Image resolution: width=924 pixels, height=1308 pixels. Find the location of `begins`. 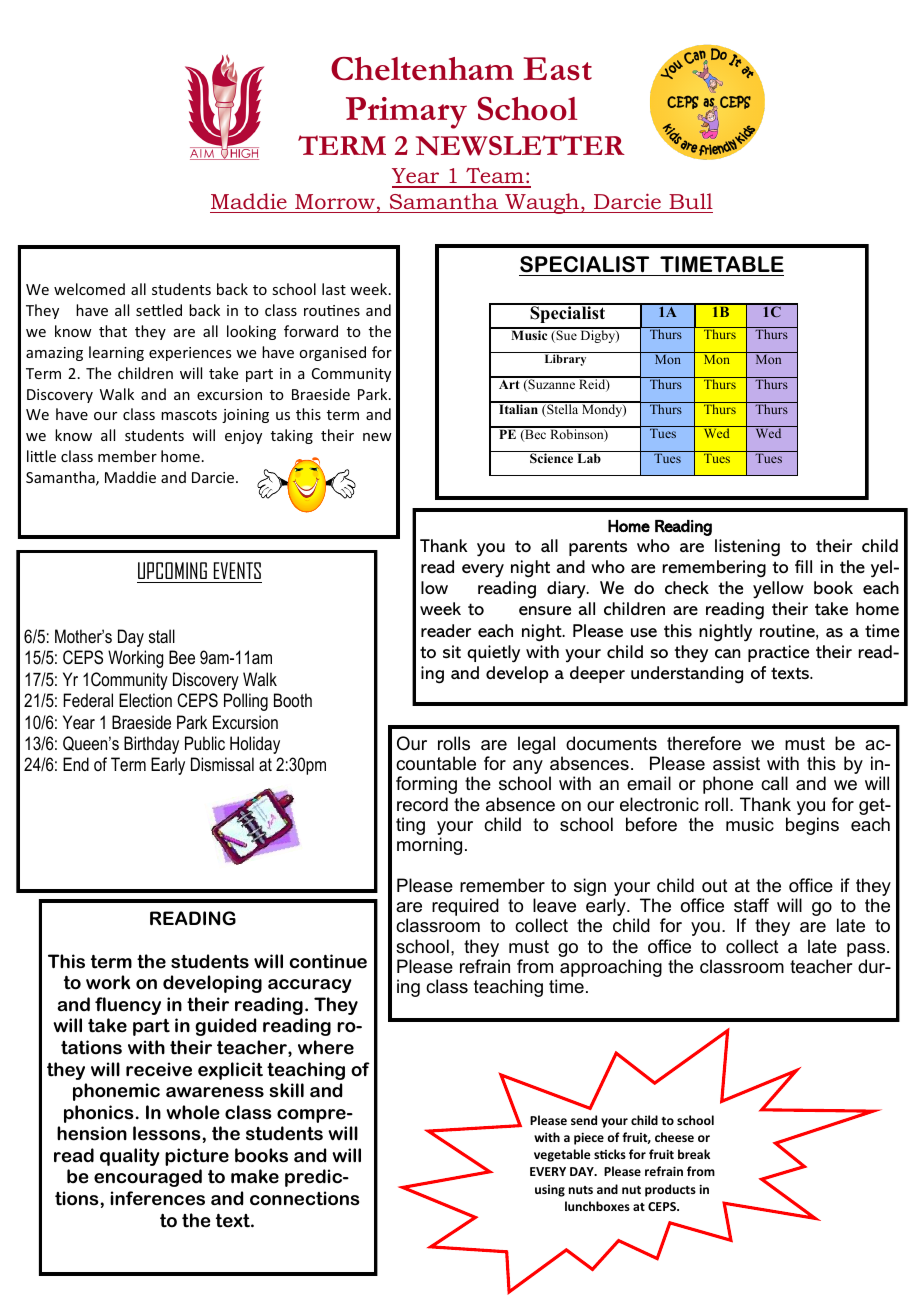

begins is located at coordinates (812, 826).
